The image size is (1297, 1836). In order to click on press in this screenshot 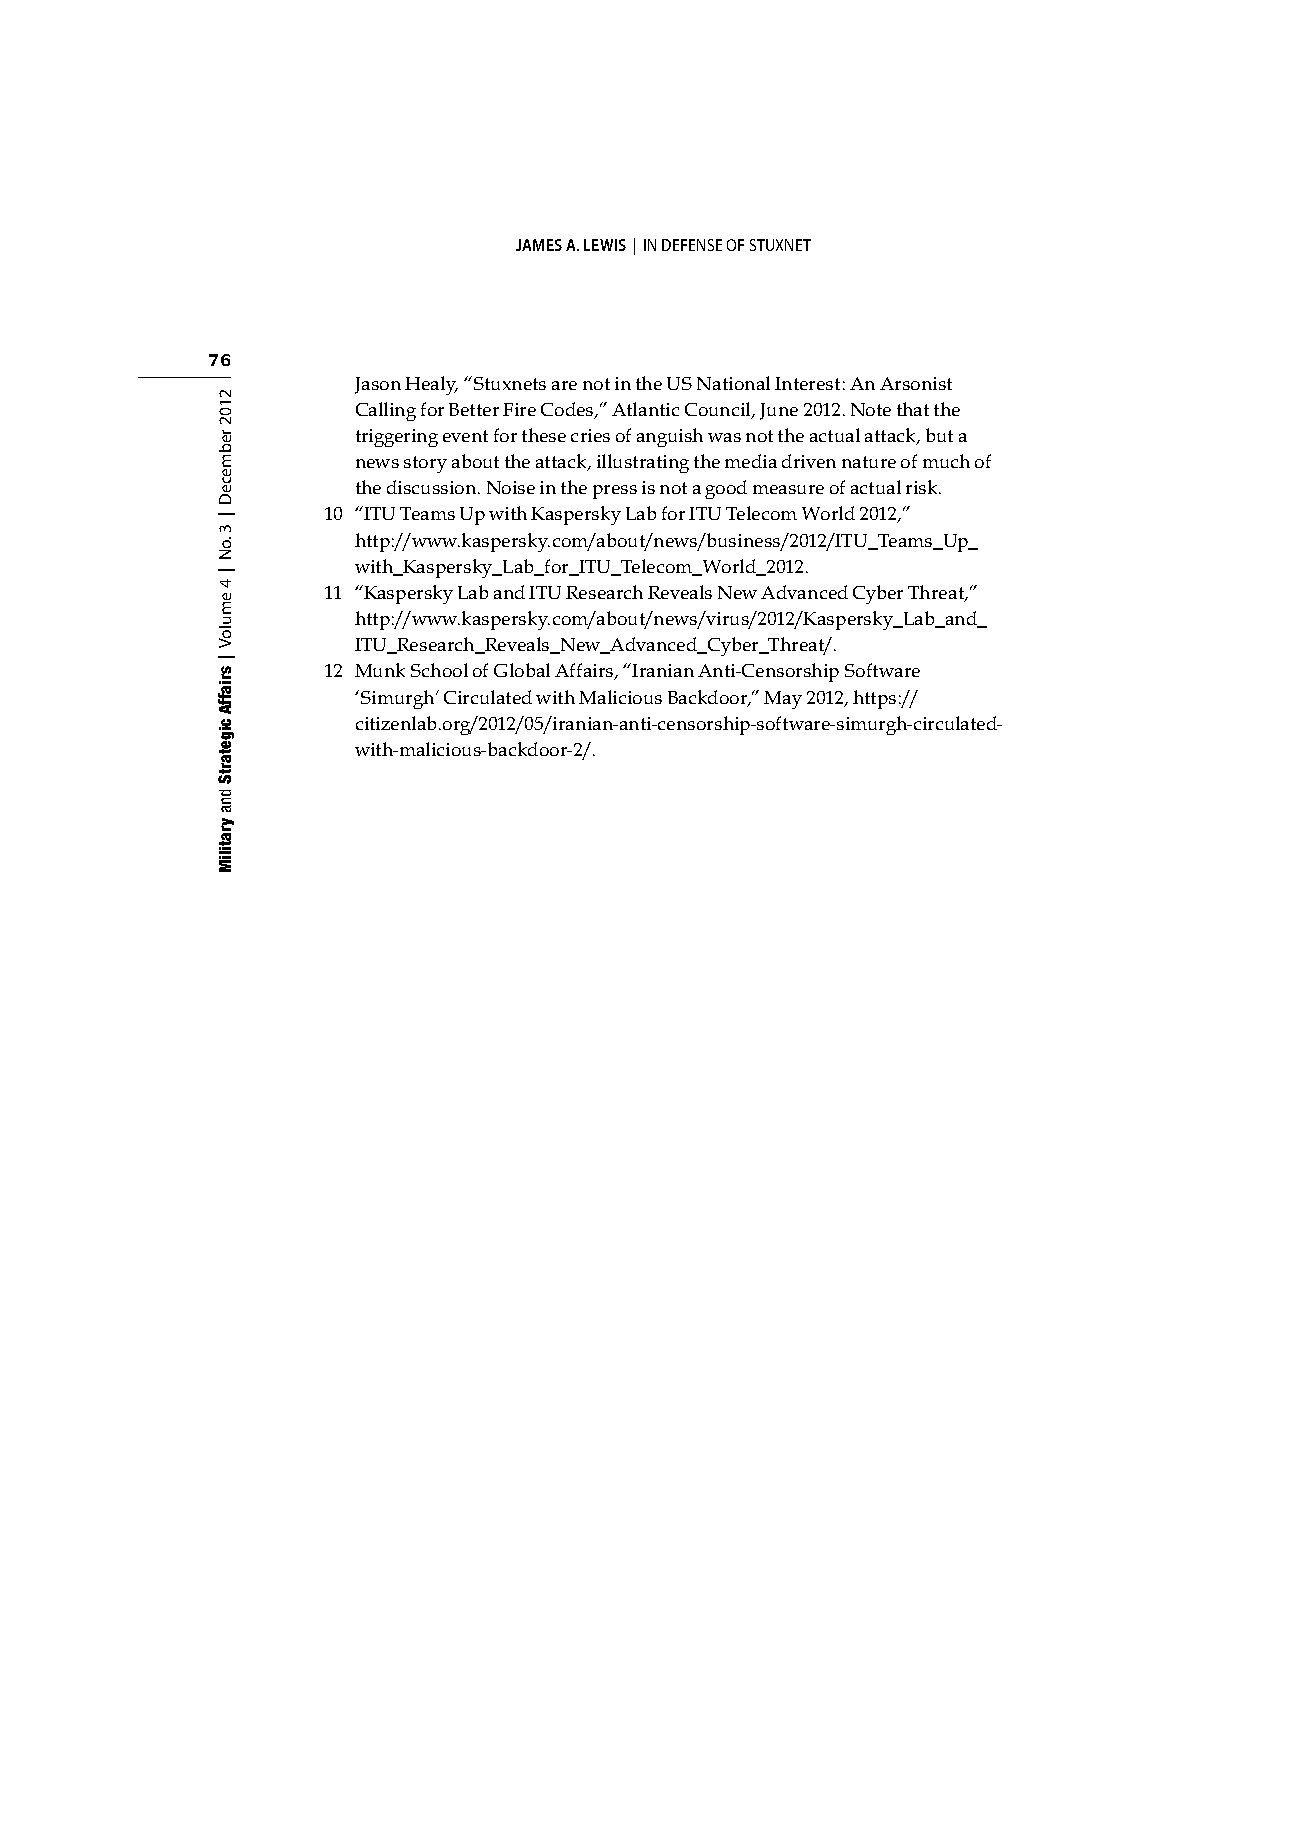, I will do `click(615, 492)`.
